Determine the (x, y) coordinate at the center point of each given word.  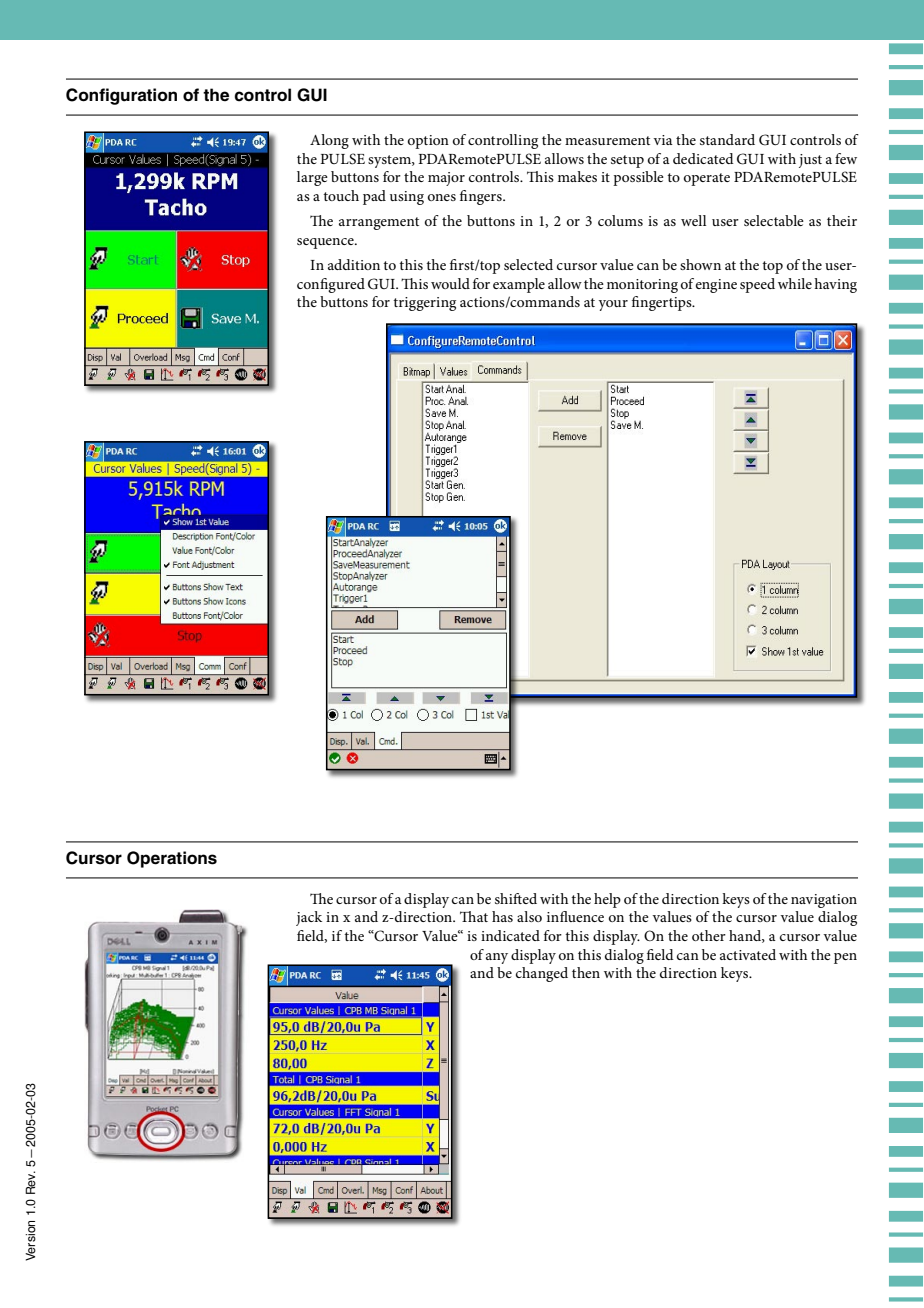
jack (309, 918)
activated (748, 954)
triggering (424, 304)
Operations (172, 859)
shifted (516, 898)
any (497, 958)
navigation (824, 901)
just (810, 161)
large (312, 178)
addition (354, 264)
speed (757, 285)
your (613, 305)
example (519, 285)
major (446, 179)
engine (716, 286)
